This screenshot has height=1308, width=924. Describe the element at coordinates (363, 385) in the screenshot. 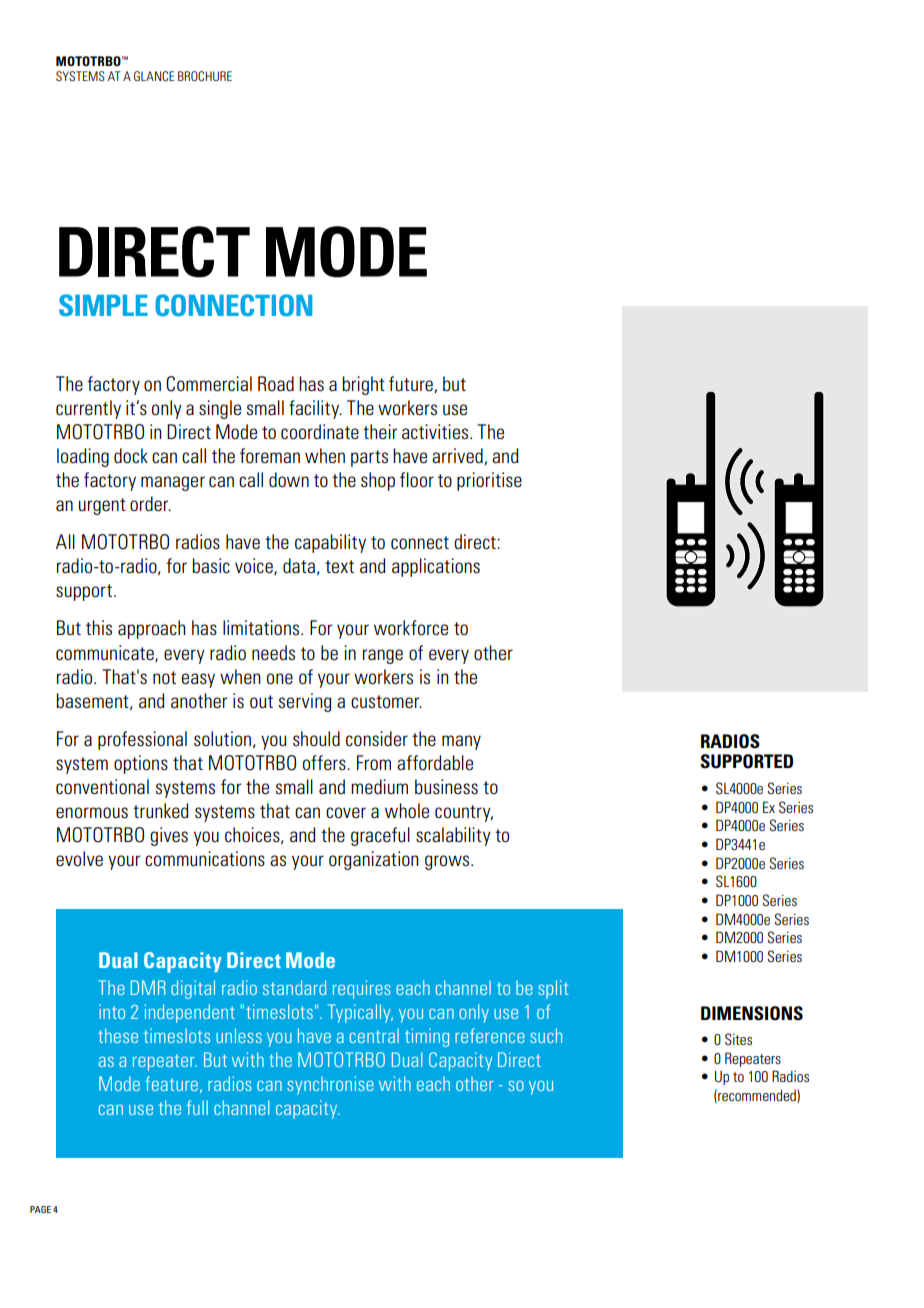

I see `bright` at that location.
